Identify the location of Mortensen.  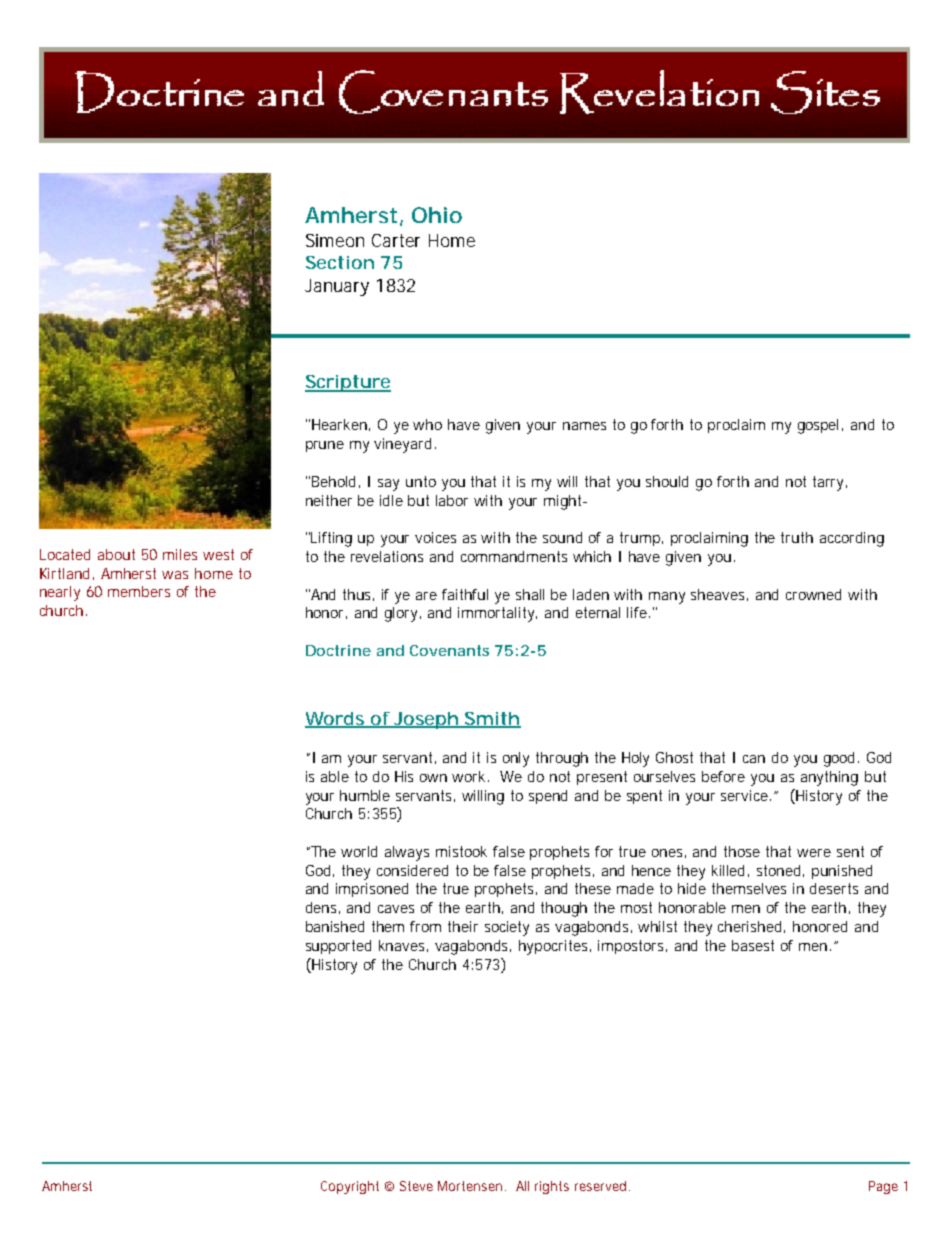
(470, 1186).
